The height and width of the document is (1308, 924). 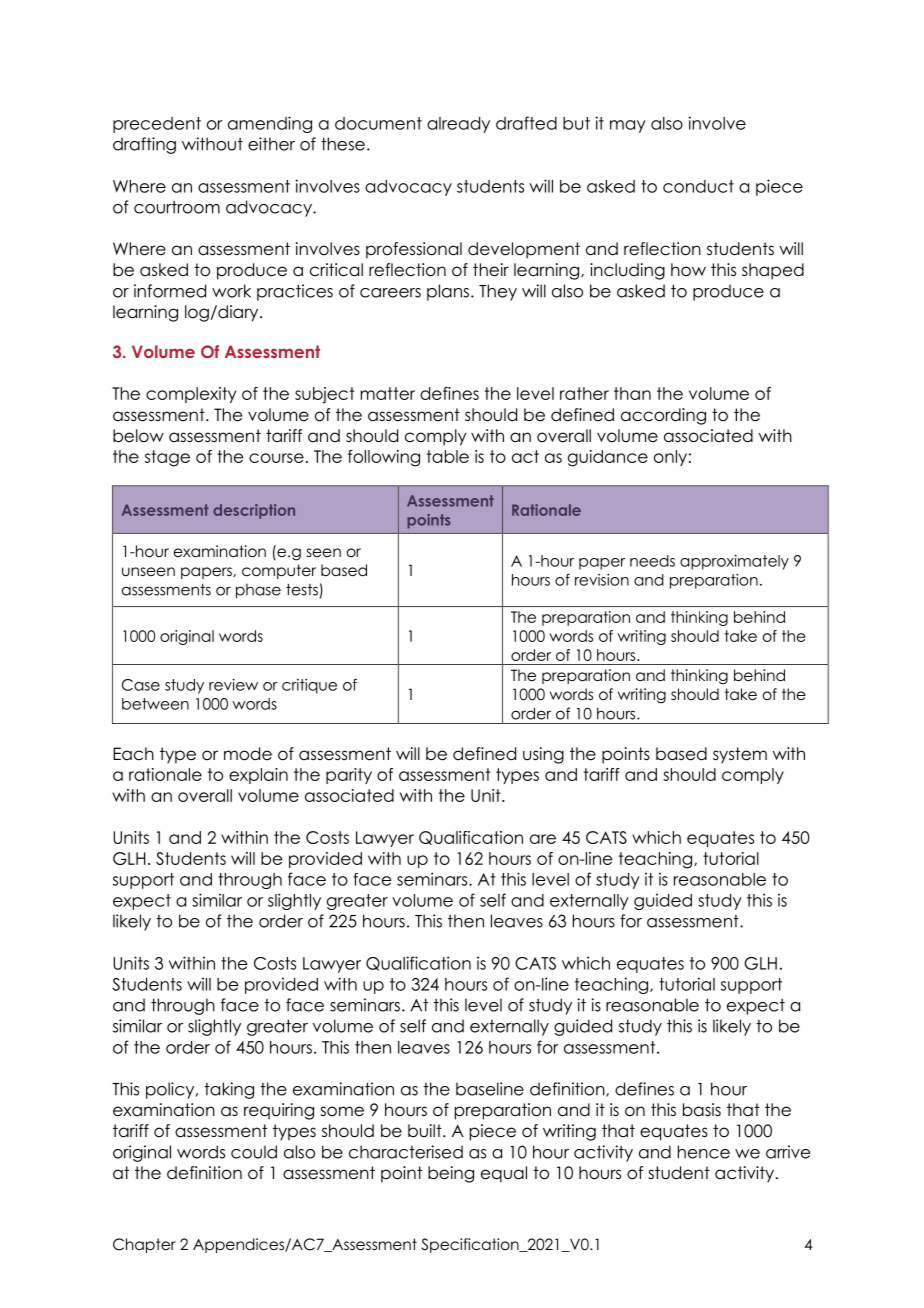 I want to click on using, so click(x=543, y=755).
